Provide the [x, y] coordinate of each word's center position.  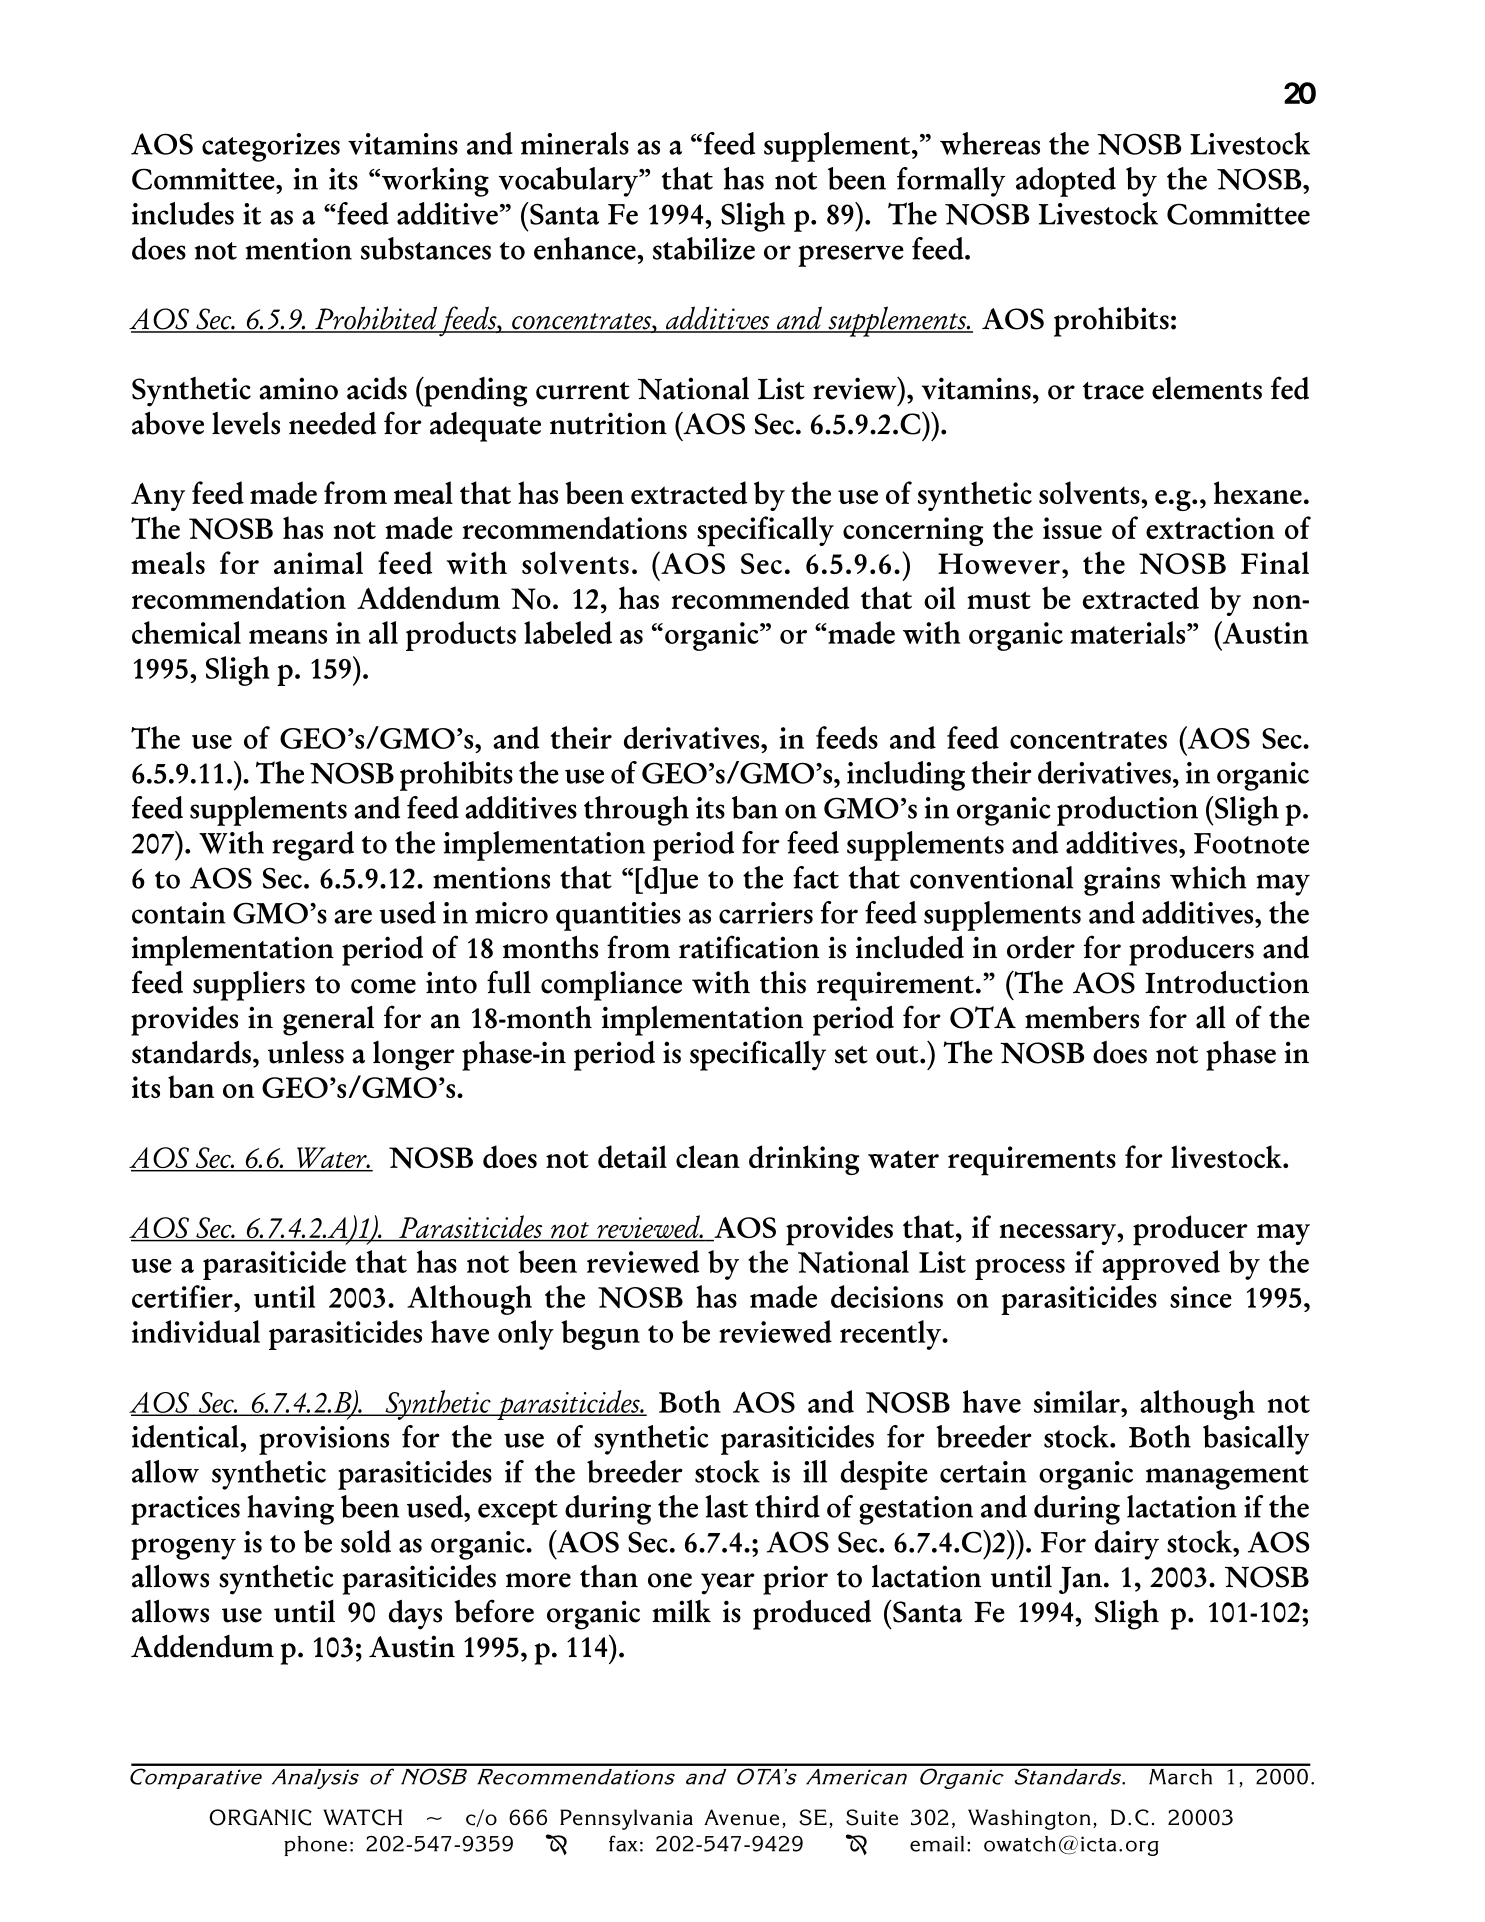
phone [315, 1846]
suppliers [249, 986]
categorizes [271, 147]
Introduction [1227, 982]
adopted [1066, 182]
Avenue [741, 1817]
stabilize [704, 248]
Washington [1029, 1819]
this [783, 982]
